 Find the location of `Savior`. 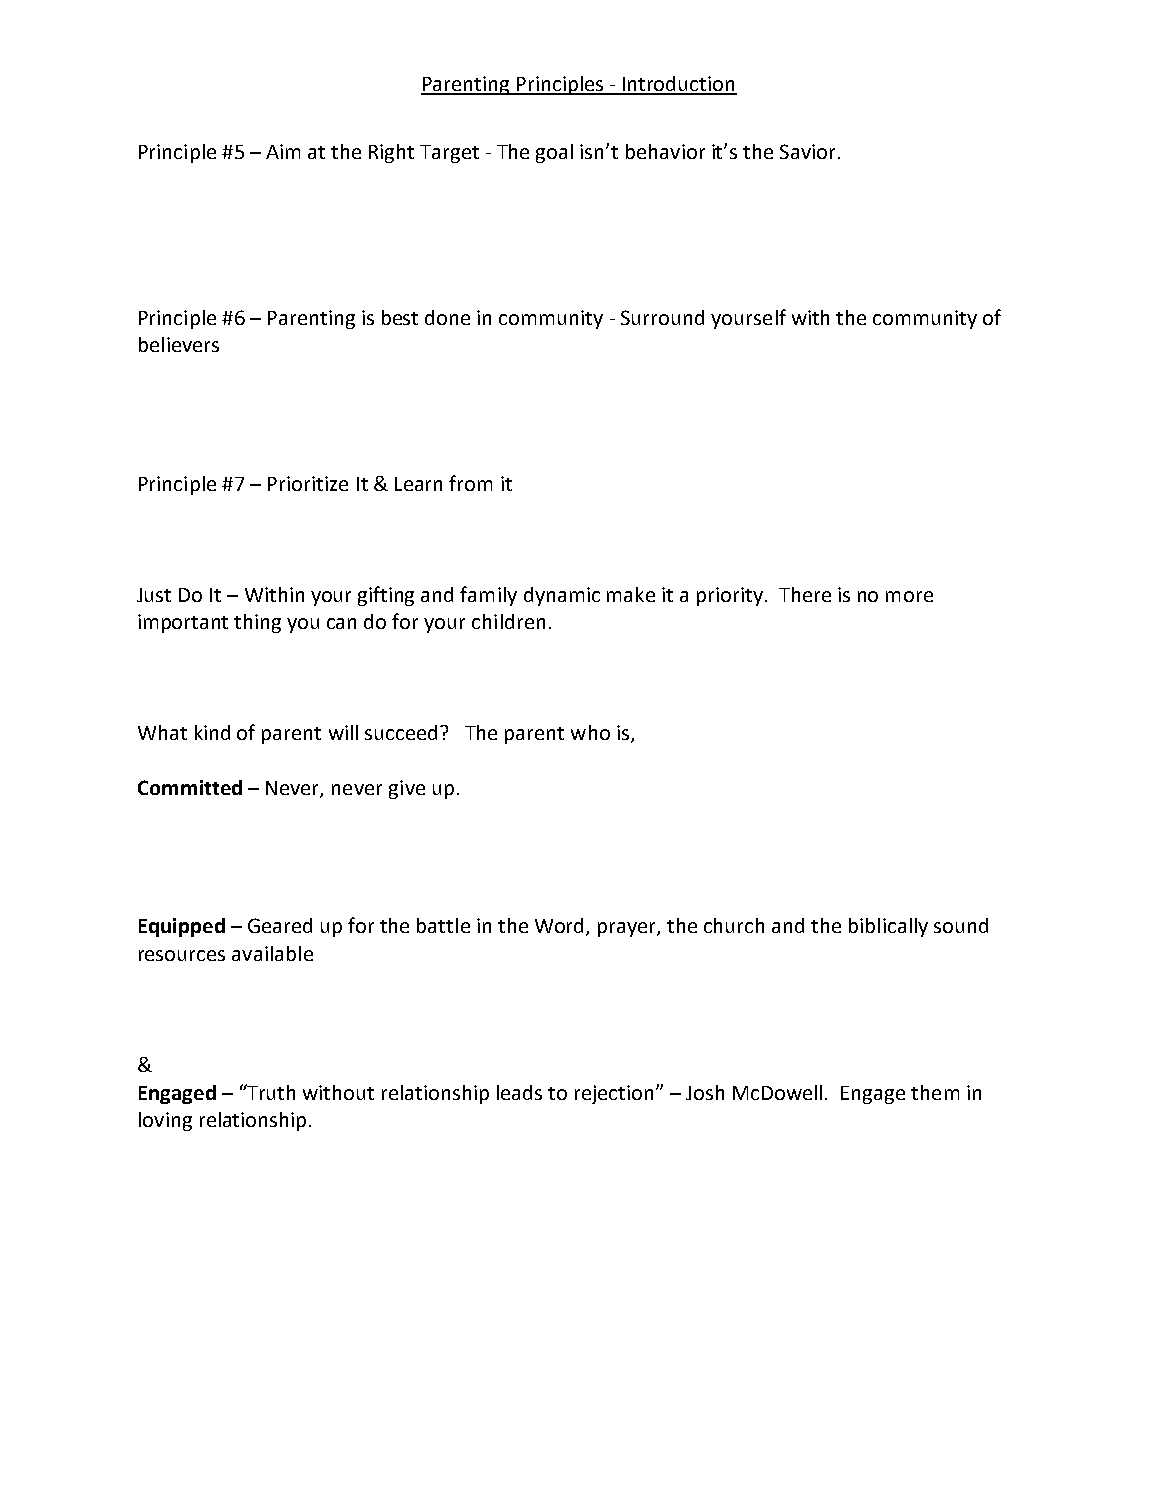

Savior is located at coordinates (807, 151).
